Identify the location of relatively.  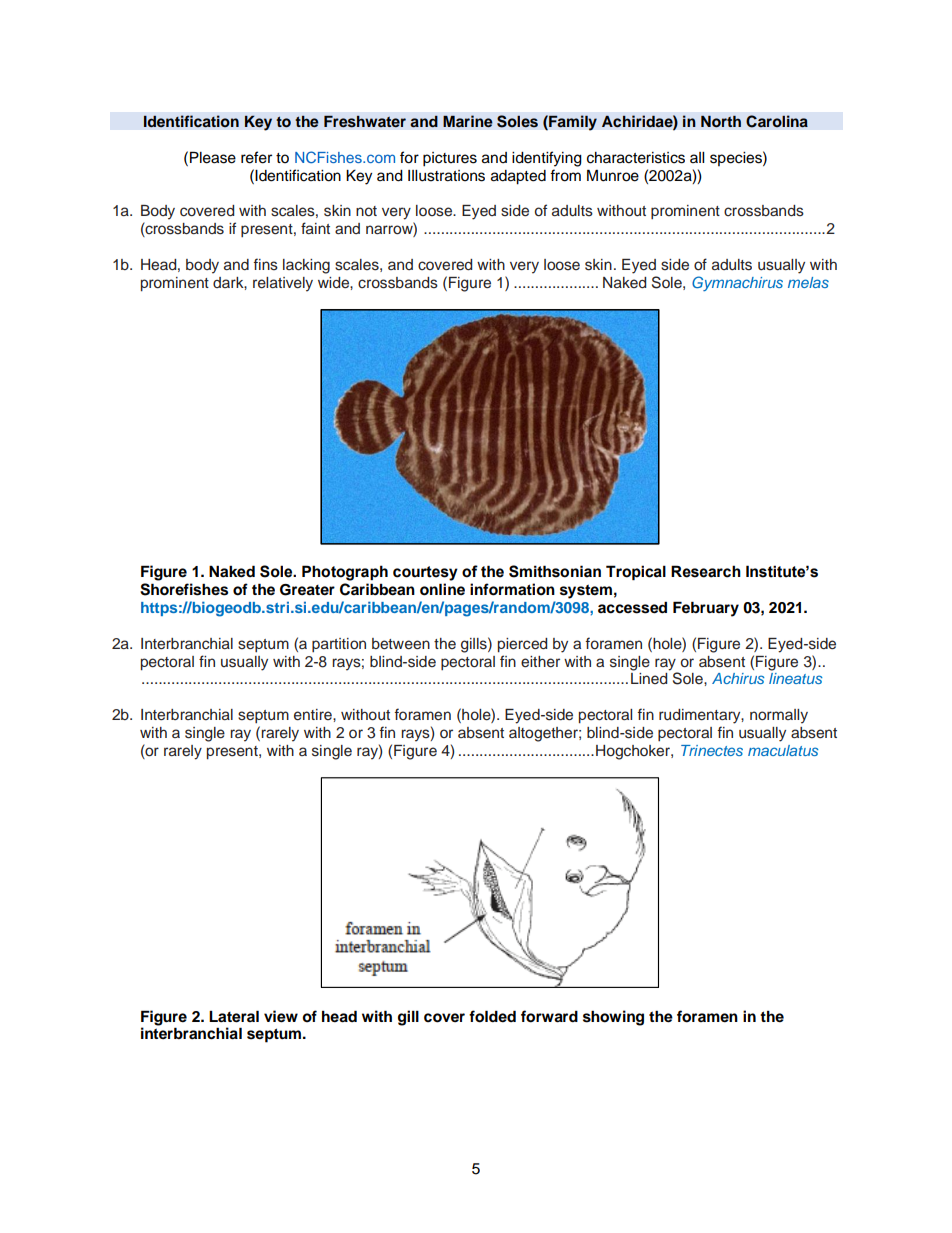
(283, 284).
